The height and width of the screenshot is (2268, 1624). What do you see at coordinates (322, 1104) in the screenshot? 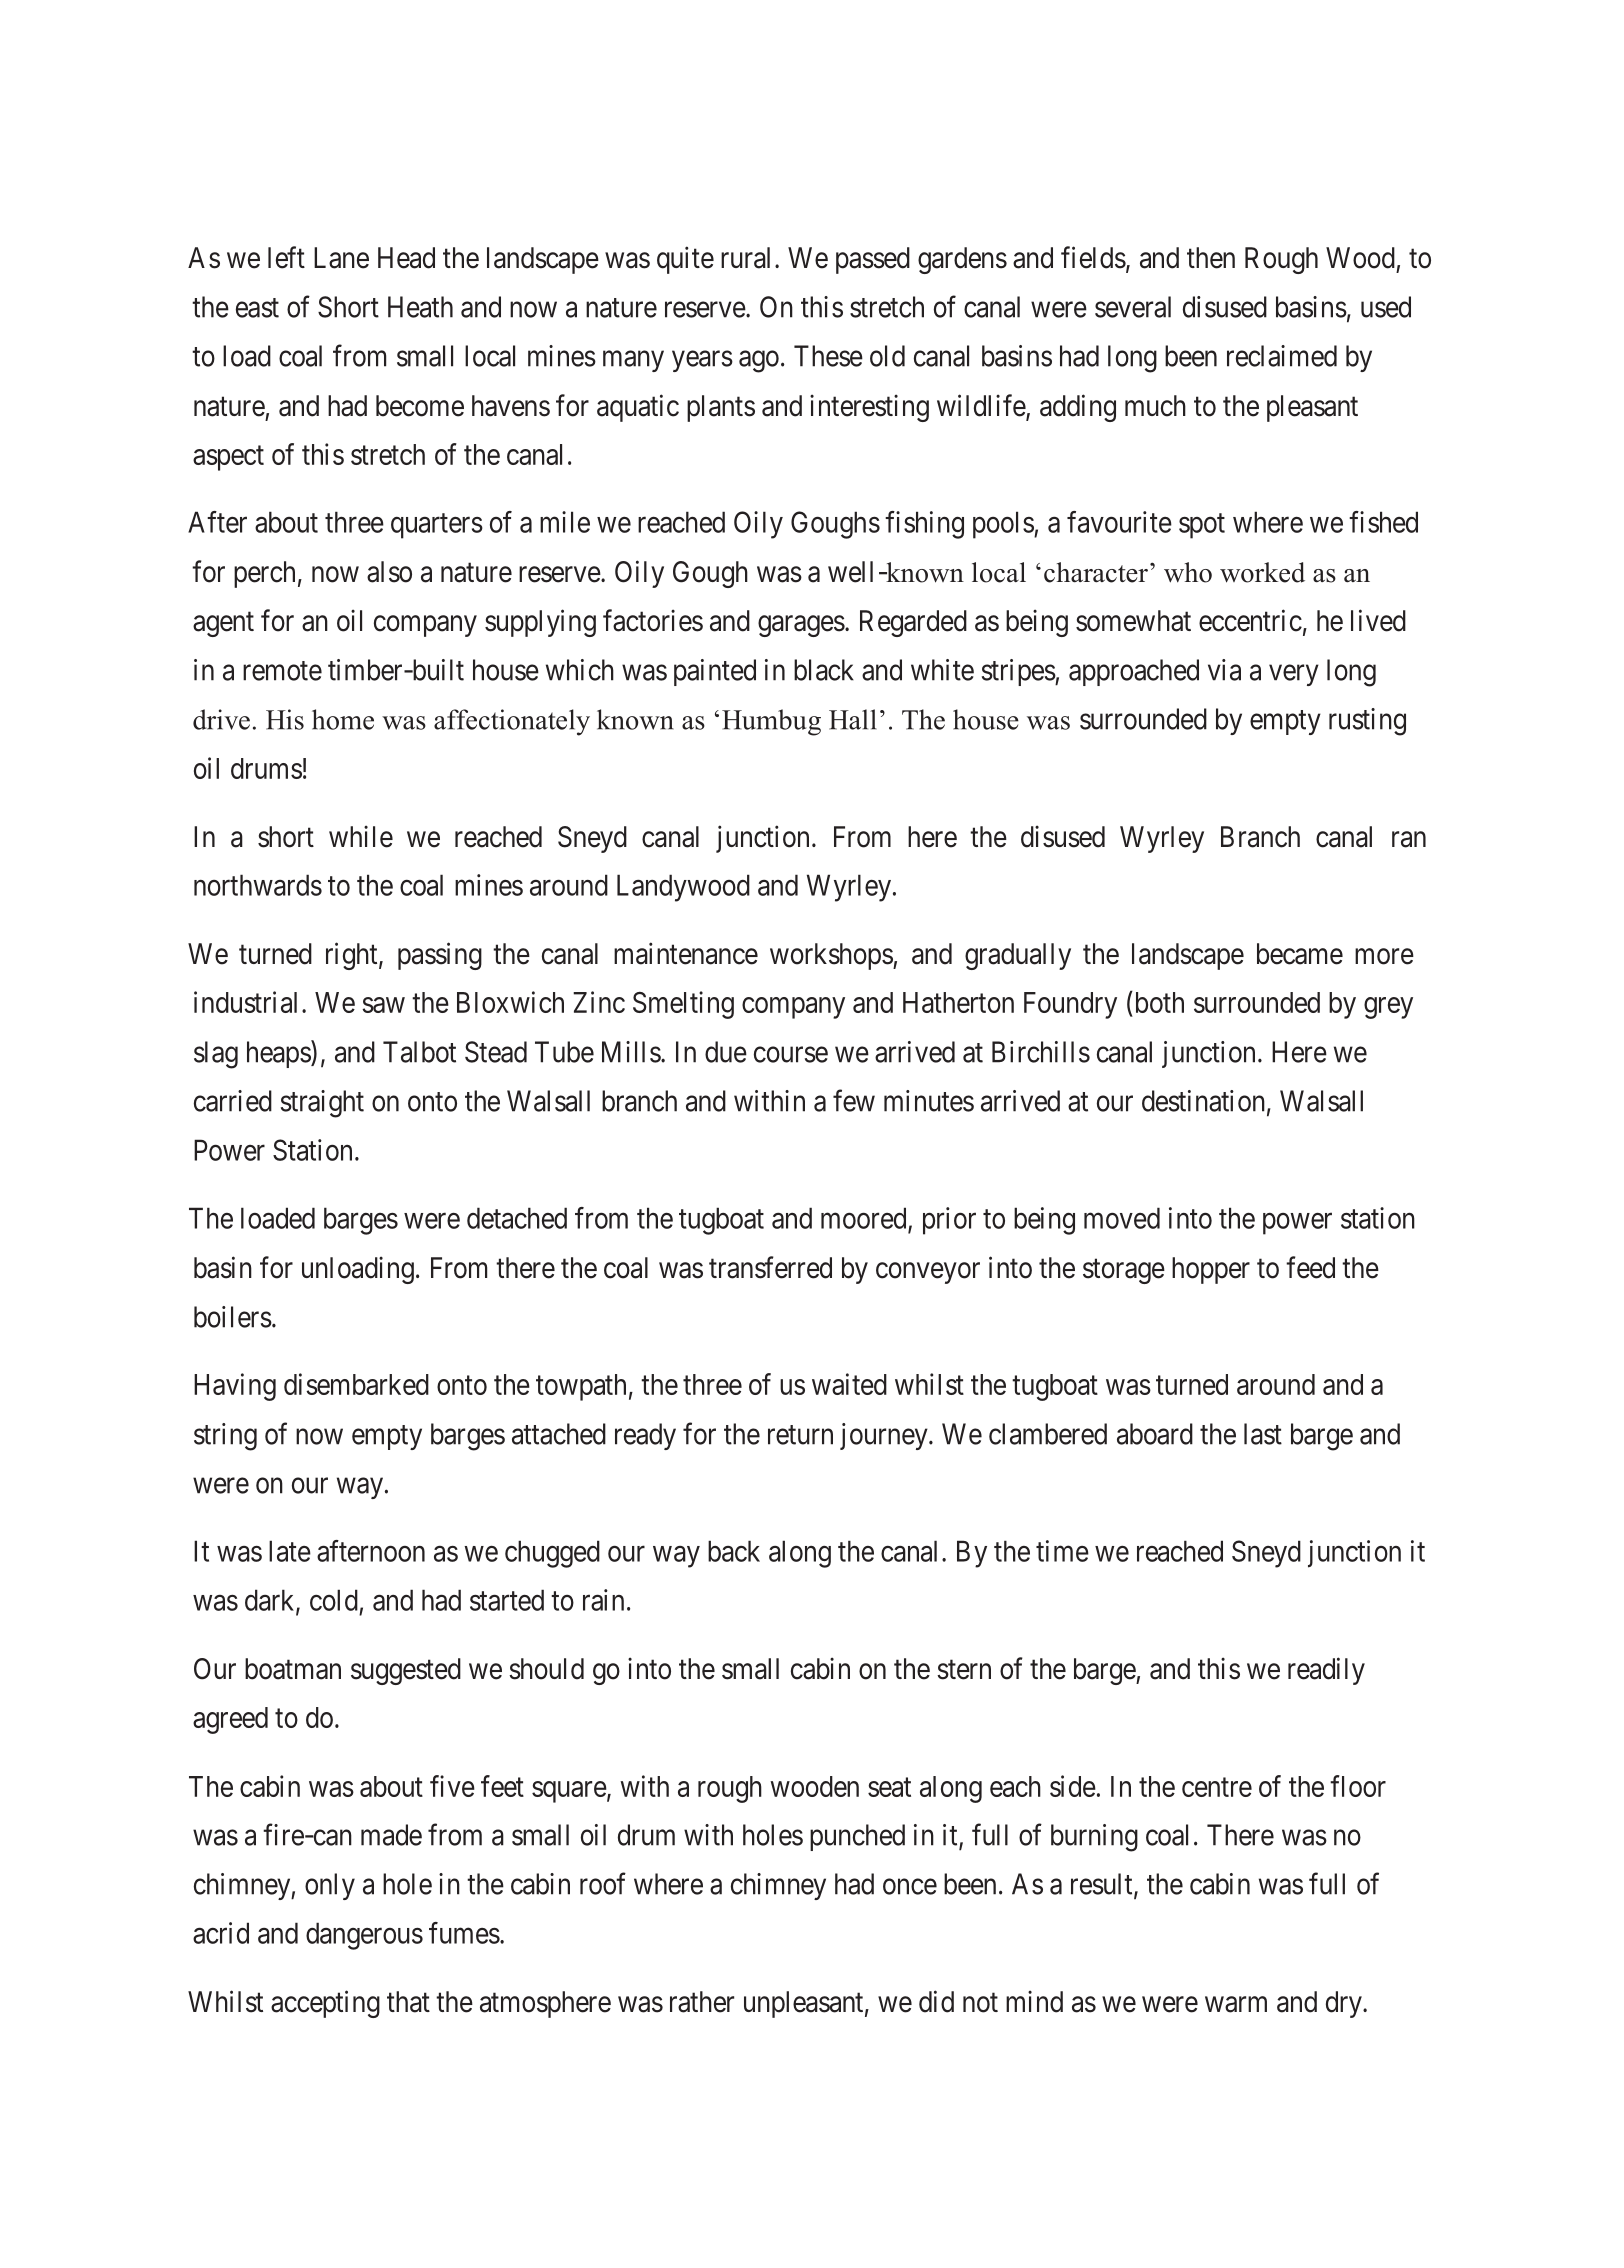
I see `straight` at bounding box center [322, 1104].
